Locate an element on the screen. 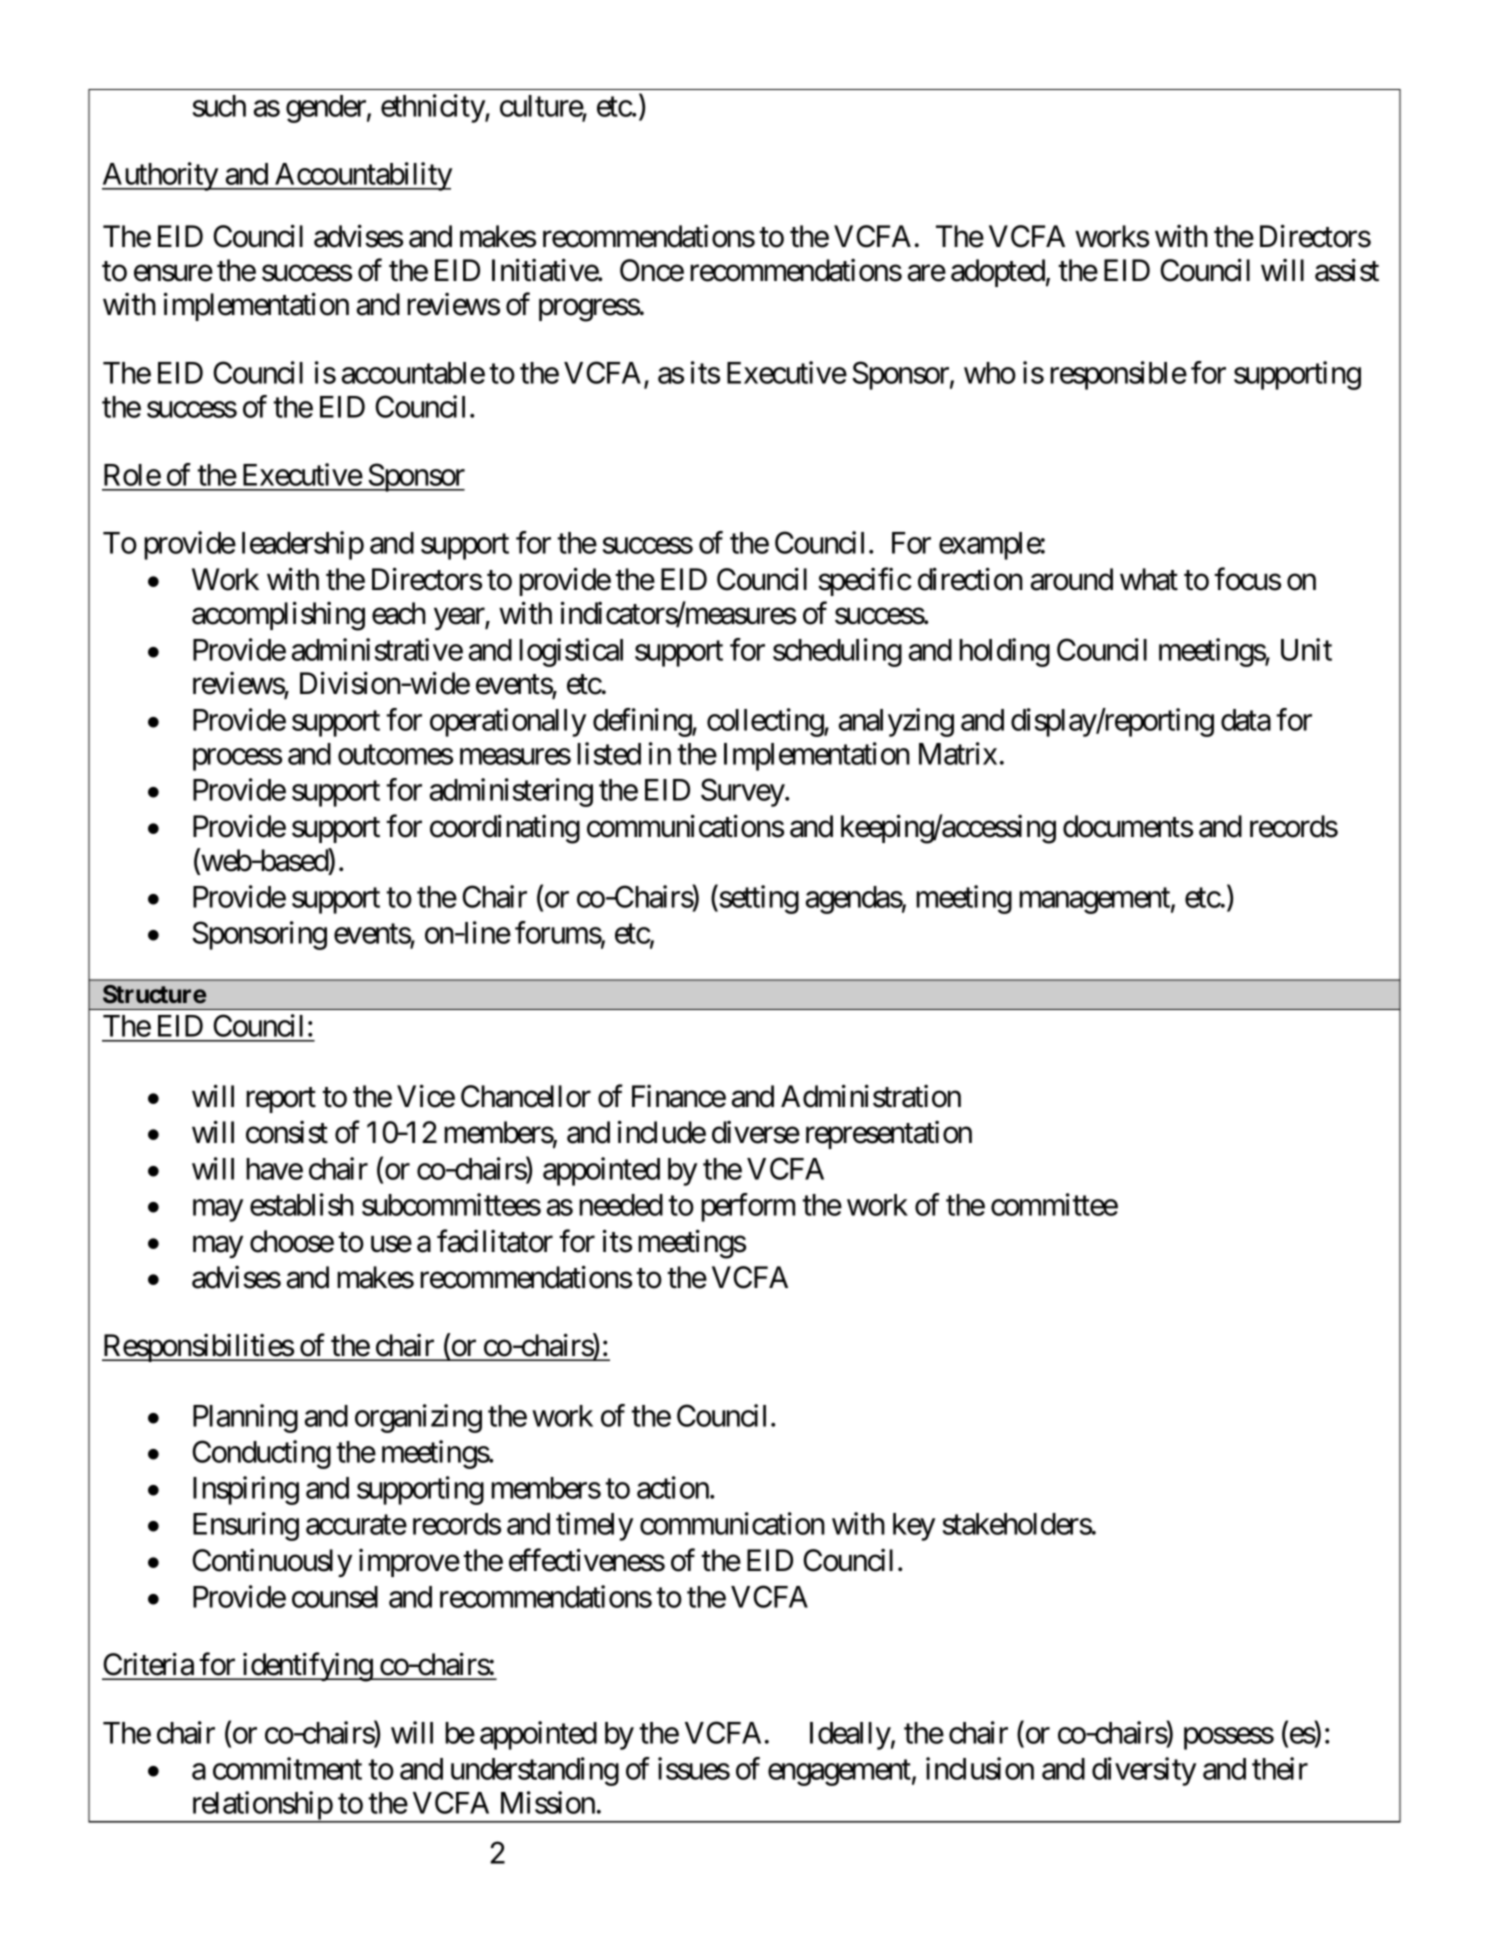 This screenshot has width=1511, height=1955. Accountability is located at coordinates (362, 176).
